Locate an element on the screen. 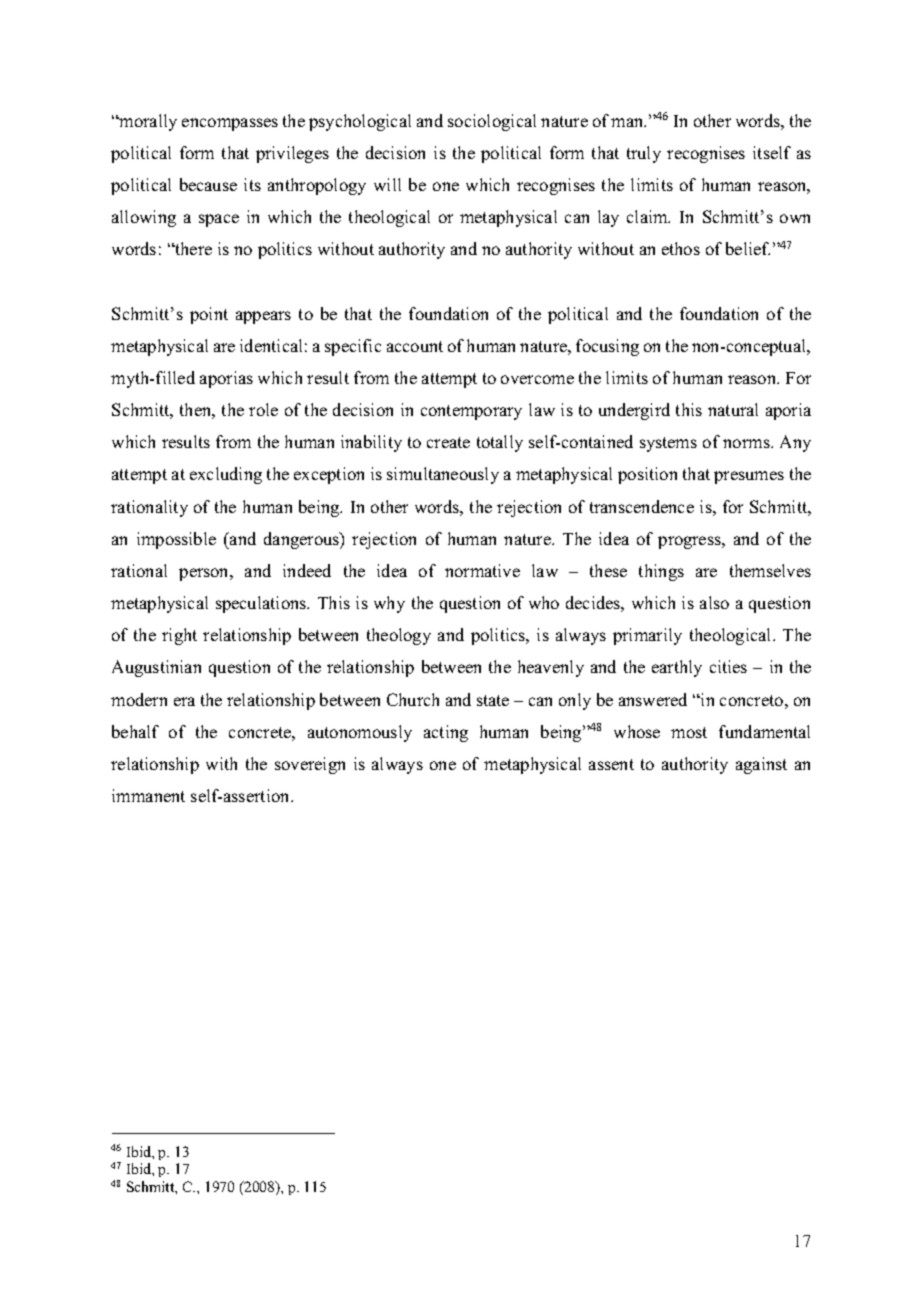 This screenshot has width=924, height=1308. encompasses is located at coordinates (230, 124).
